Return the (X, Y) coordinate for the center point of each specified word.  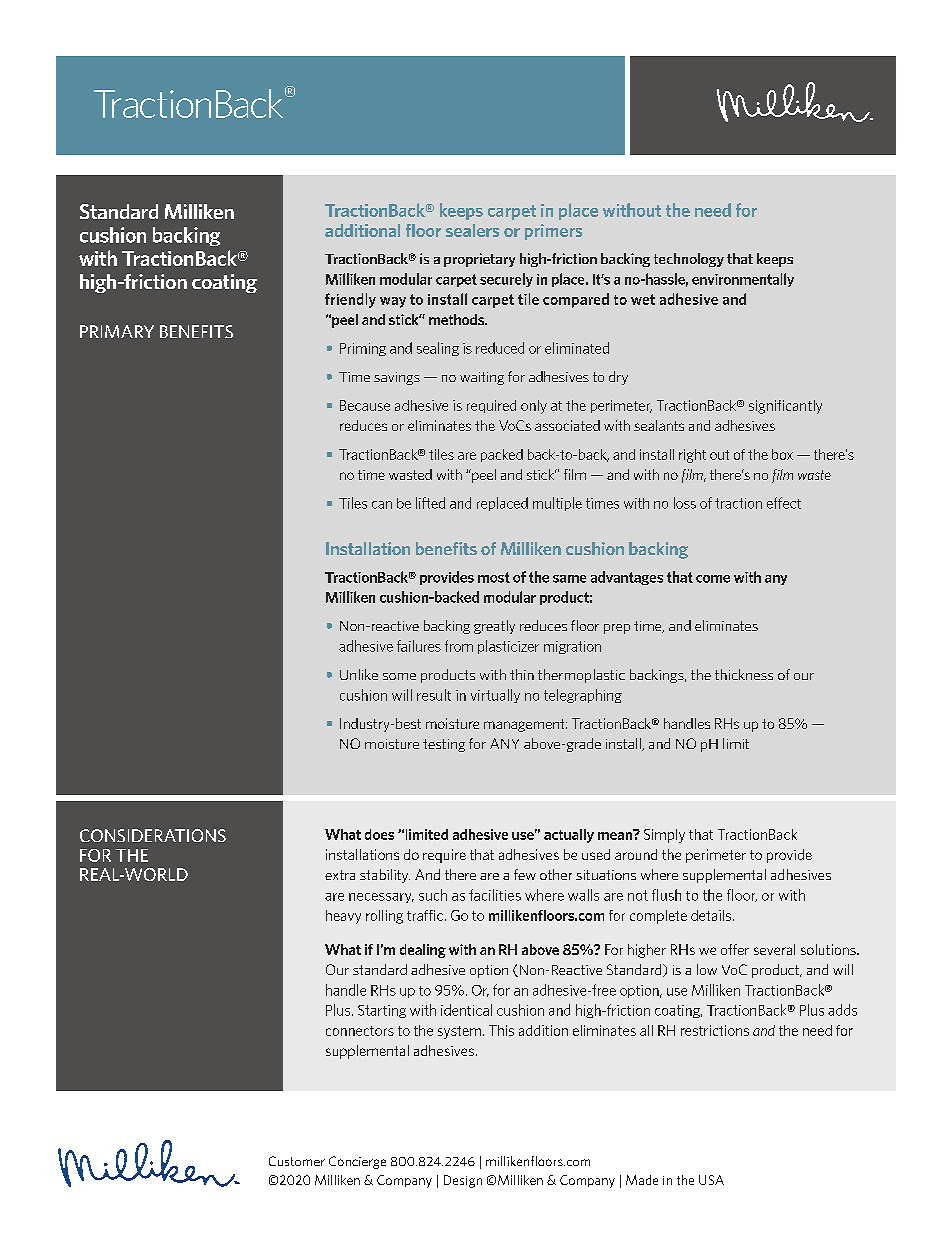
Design (463, 1181)
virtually (495, 696)
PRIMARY (117, 331)
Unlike (359, 674)
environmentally (743, 280)
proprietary (479, 260)
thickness (744, 674)
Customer (297, 1161)
